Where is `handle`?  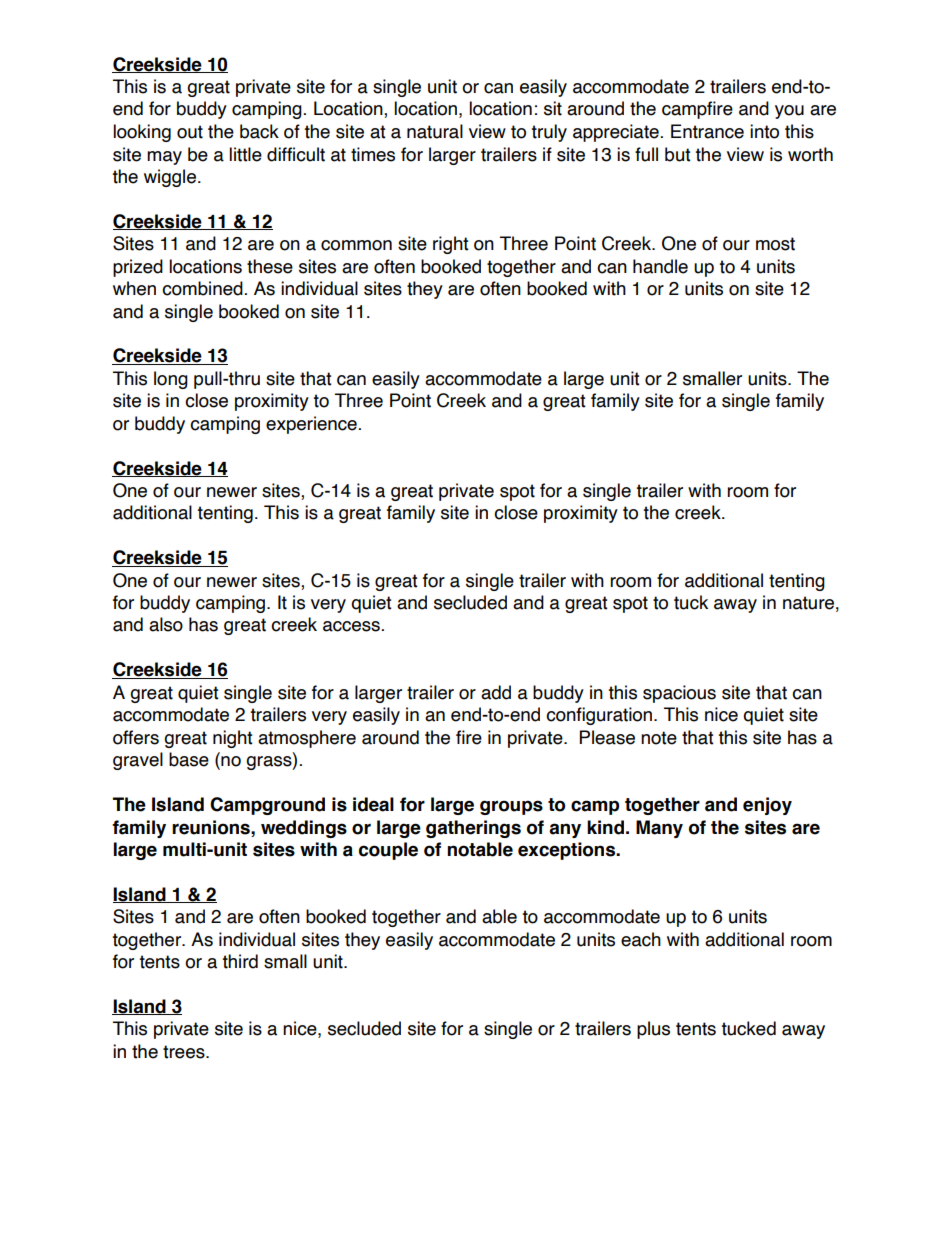
handle is located at coordinates (660, 266).
